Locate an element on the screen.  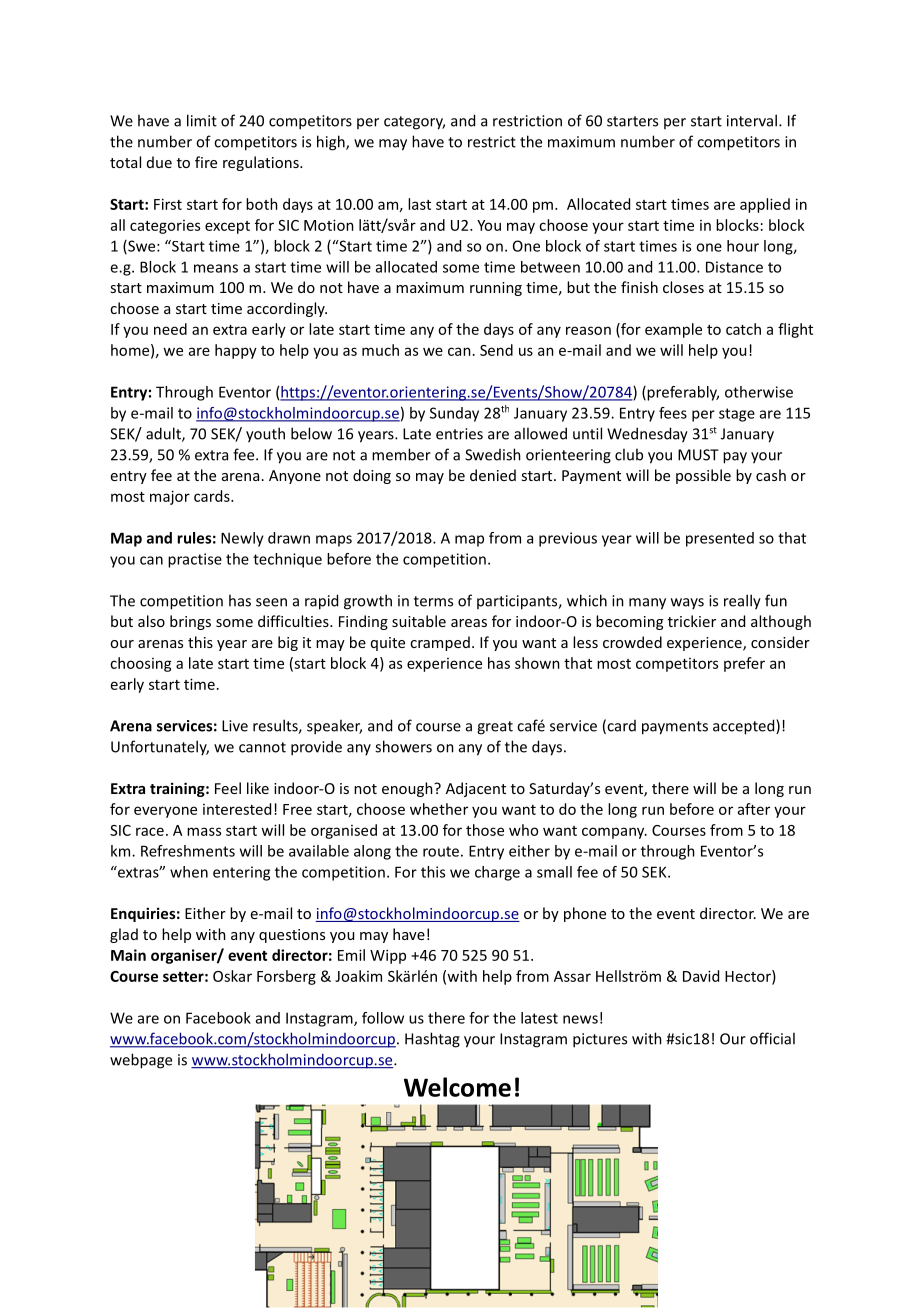
official is located at coordinates (772, 1038).
